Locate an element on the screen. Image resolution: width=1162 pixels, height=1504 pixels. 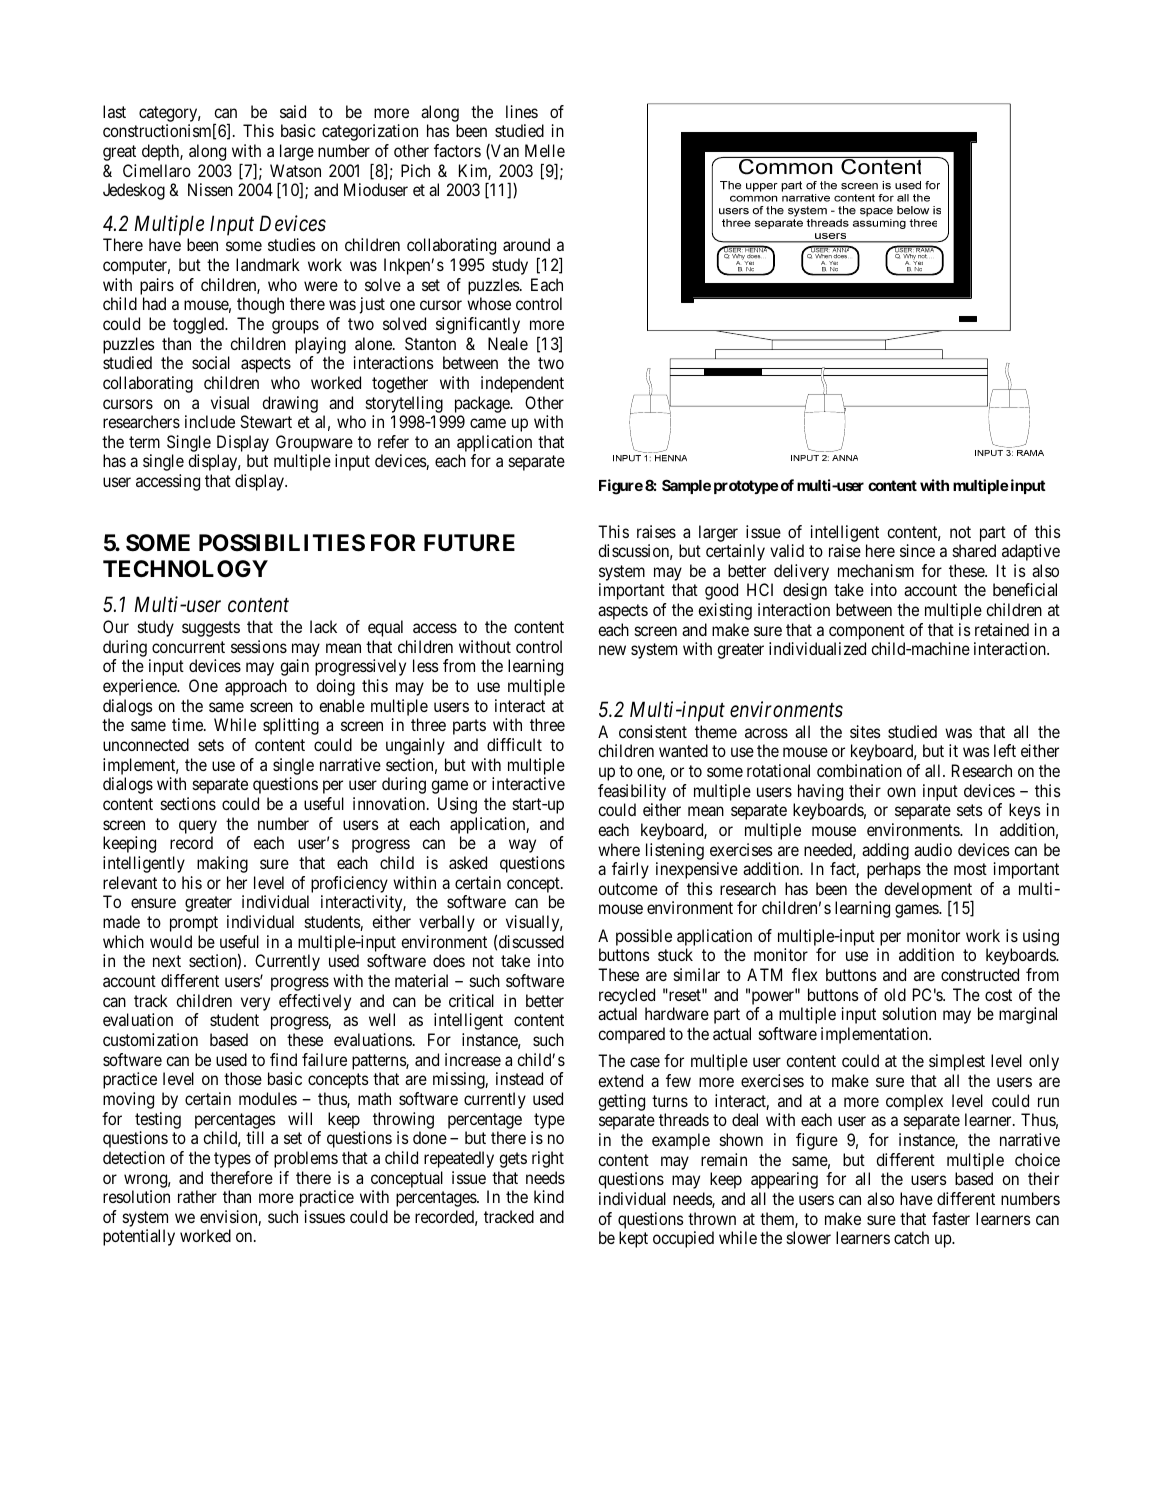
component is located at coordinates (867, 632).
